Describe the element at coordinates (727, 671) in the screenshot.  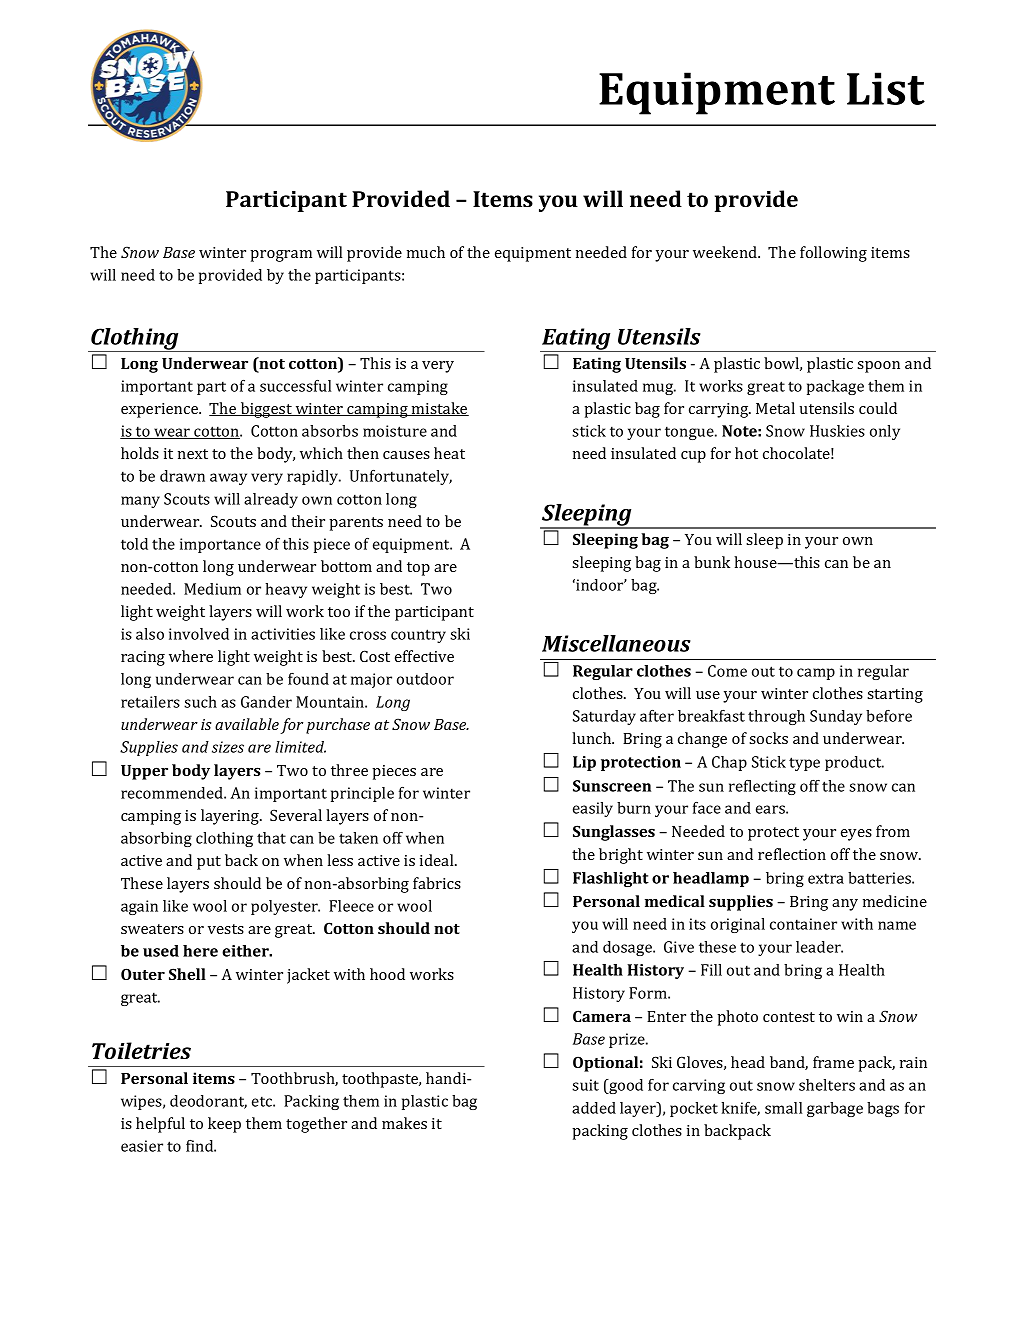
I see `Come` at that location.
